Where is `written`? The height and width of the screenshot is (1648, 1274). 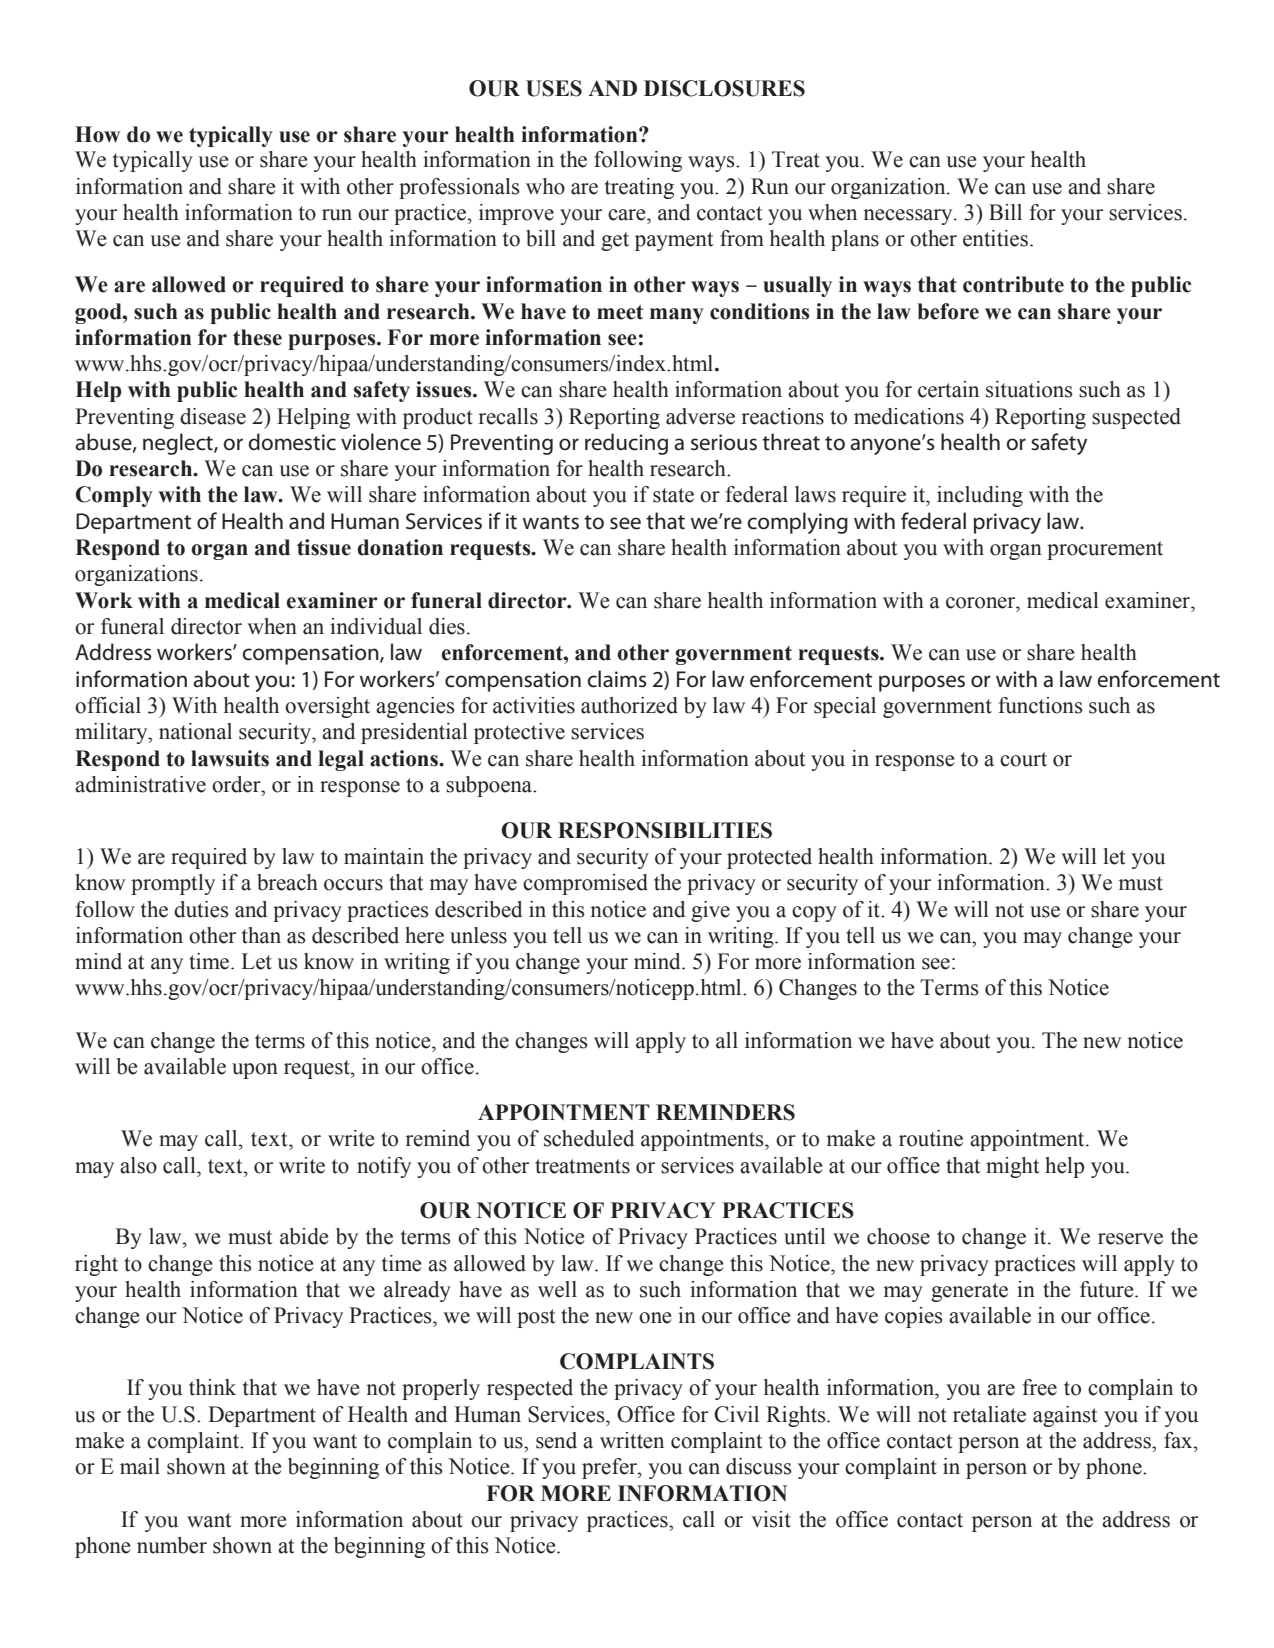
written is located at coordinates (632, 1440).
